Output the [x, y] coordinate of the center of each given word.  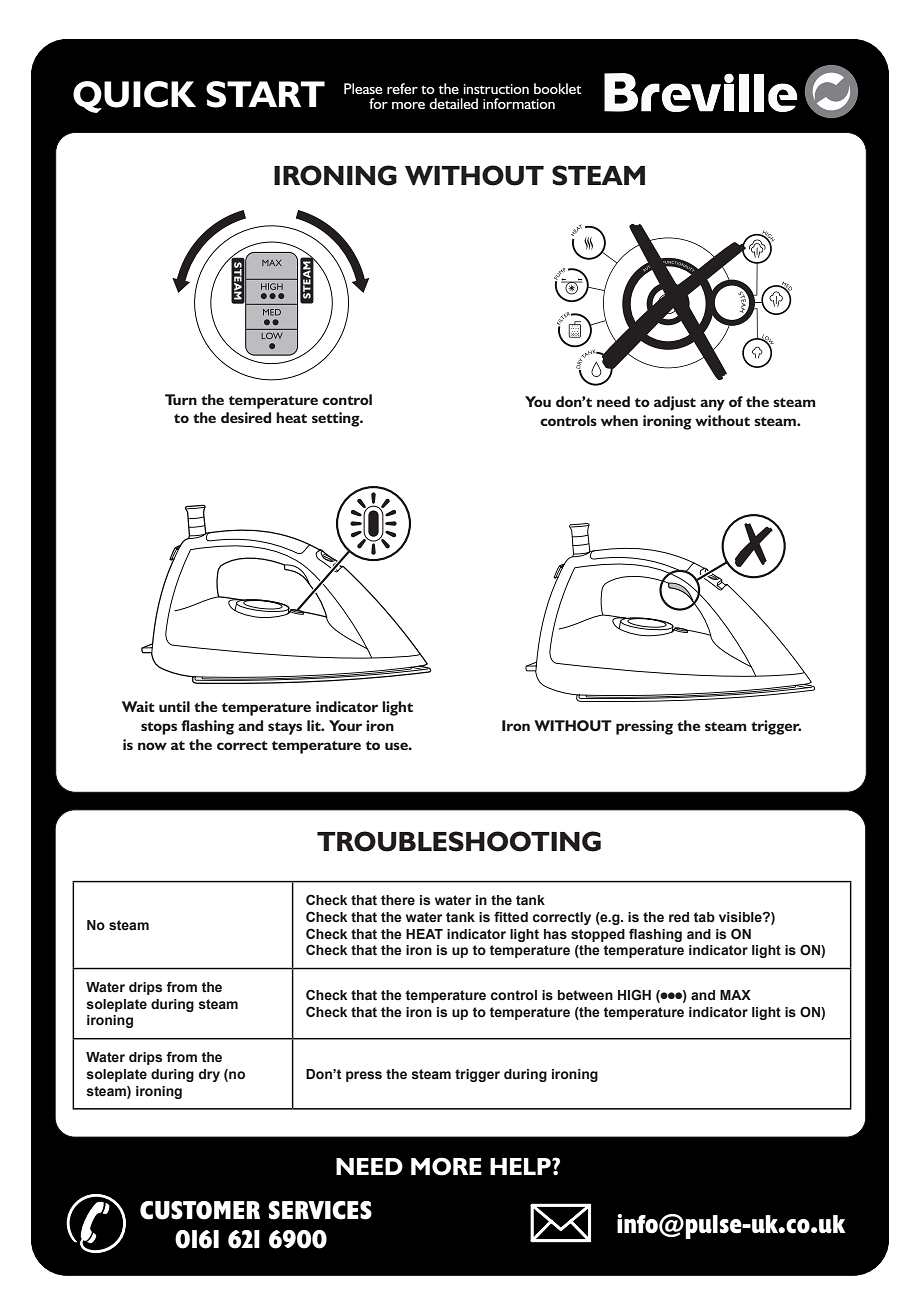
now [152, 746]
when [619, 420]
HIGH [634, 995]
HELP [521, 1166]
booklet [557, 88]
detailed [453, 103]
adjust [675, 403]
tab [704, 917]
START [265, 94]
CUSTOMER [200, 1210]
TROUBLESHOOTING [459, 841]
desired [246, 417]
